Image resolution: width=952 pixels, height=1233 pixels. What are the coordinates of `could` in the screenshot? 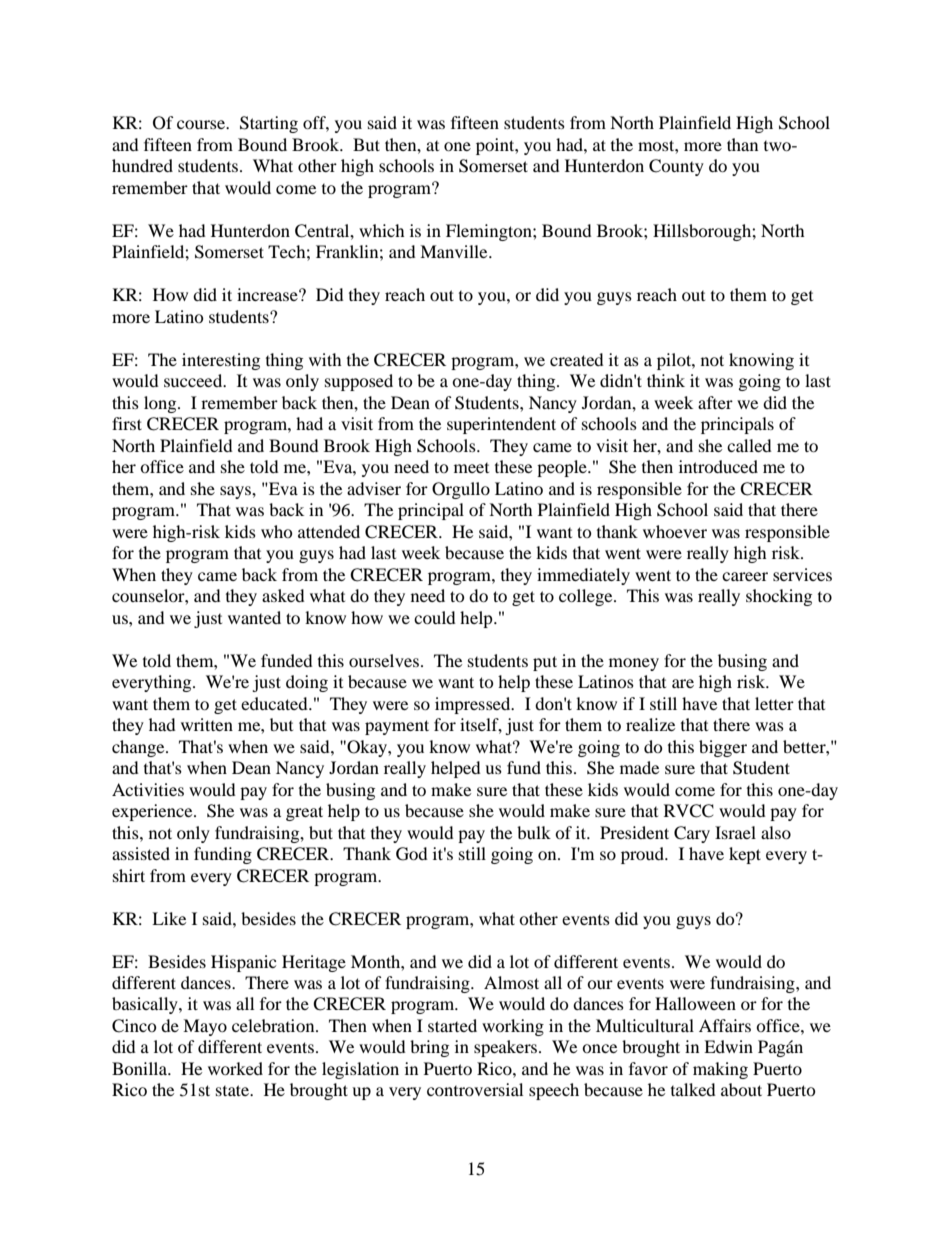 It's located at (435, 617).
